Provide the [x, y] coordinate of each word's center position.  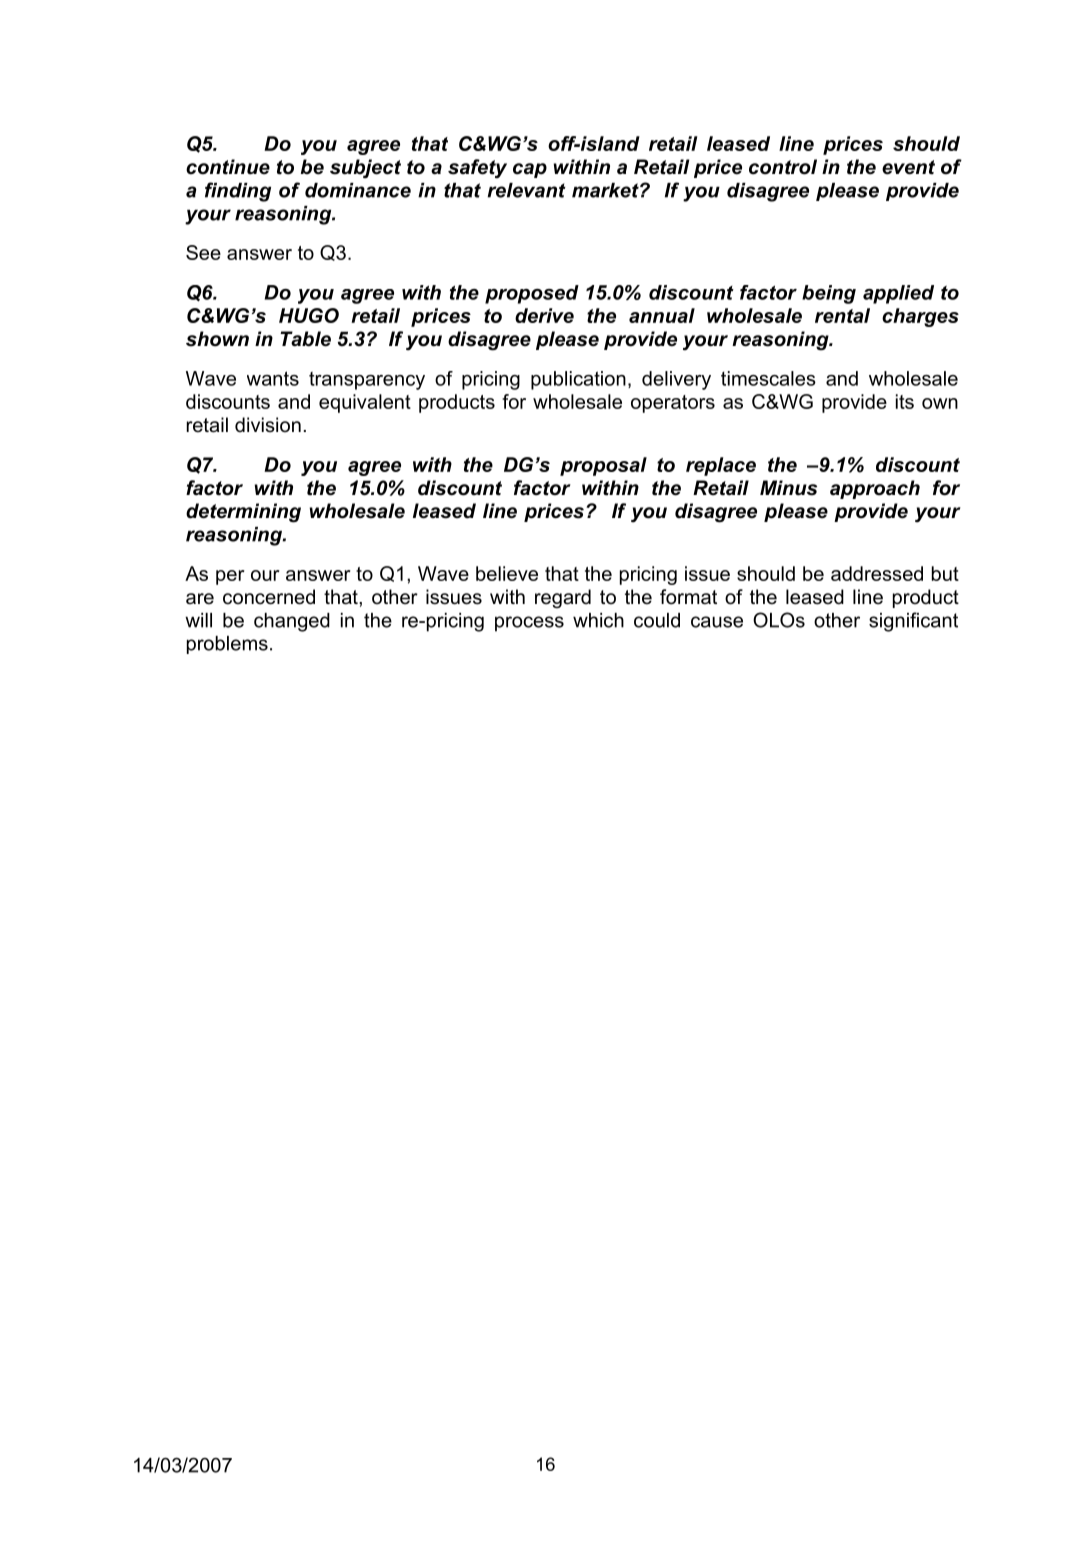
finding [238, 192]
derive [544, 315]
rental [842, 315]
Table [305, 339]
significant [913, 622]
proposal [603, 466]
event [908, 167]
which [598, 620]
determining [243, 513]
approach [875, 489]
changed [292, 622]
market [606, 190]
